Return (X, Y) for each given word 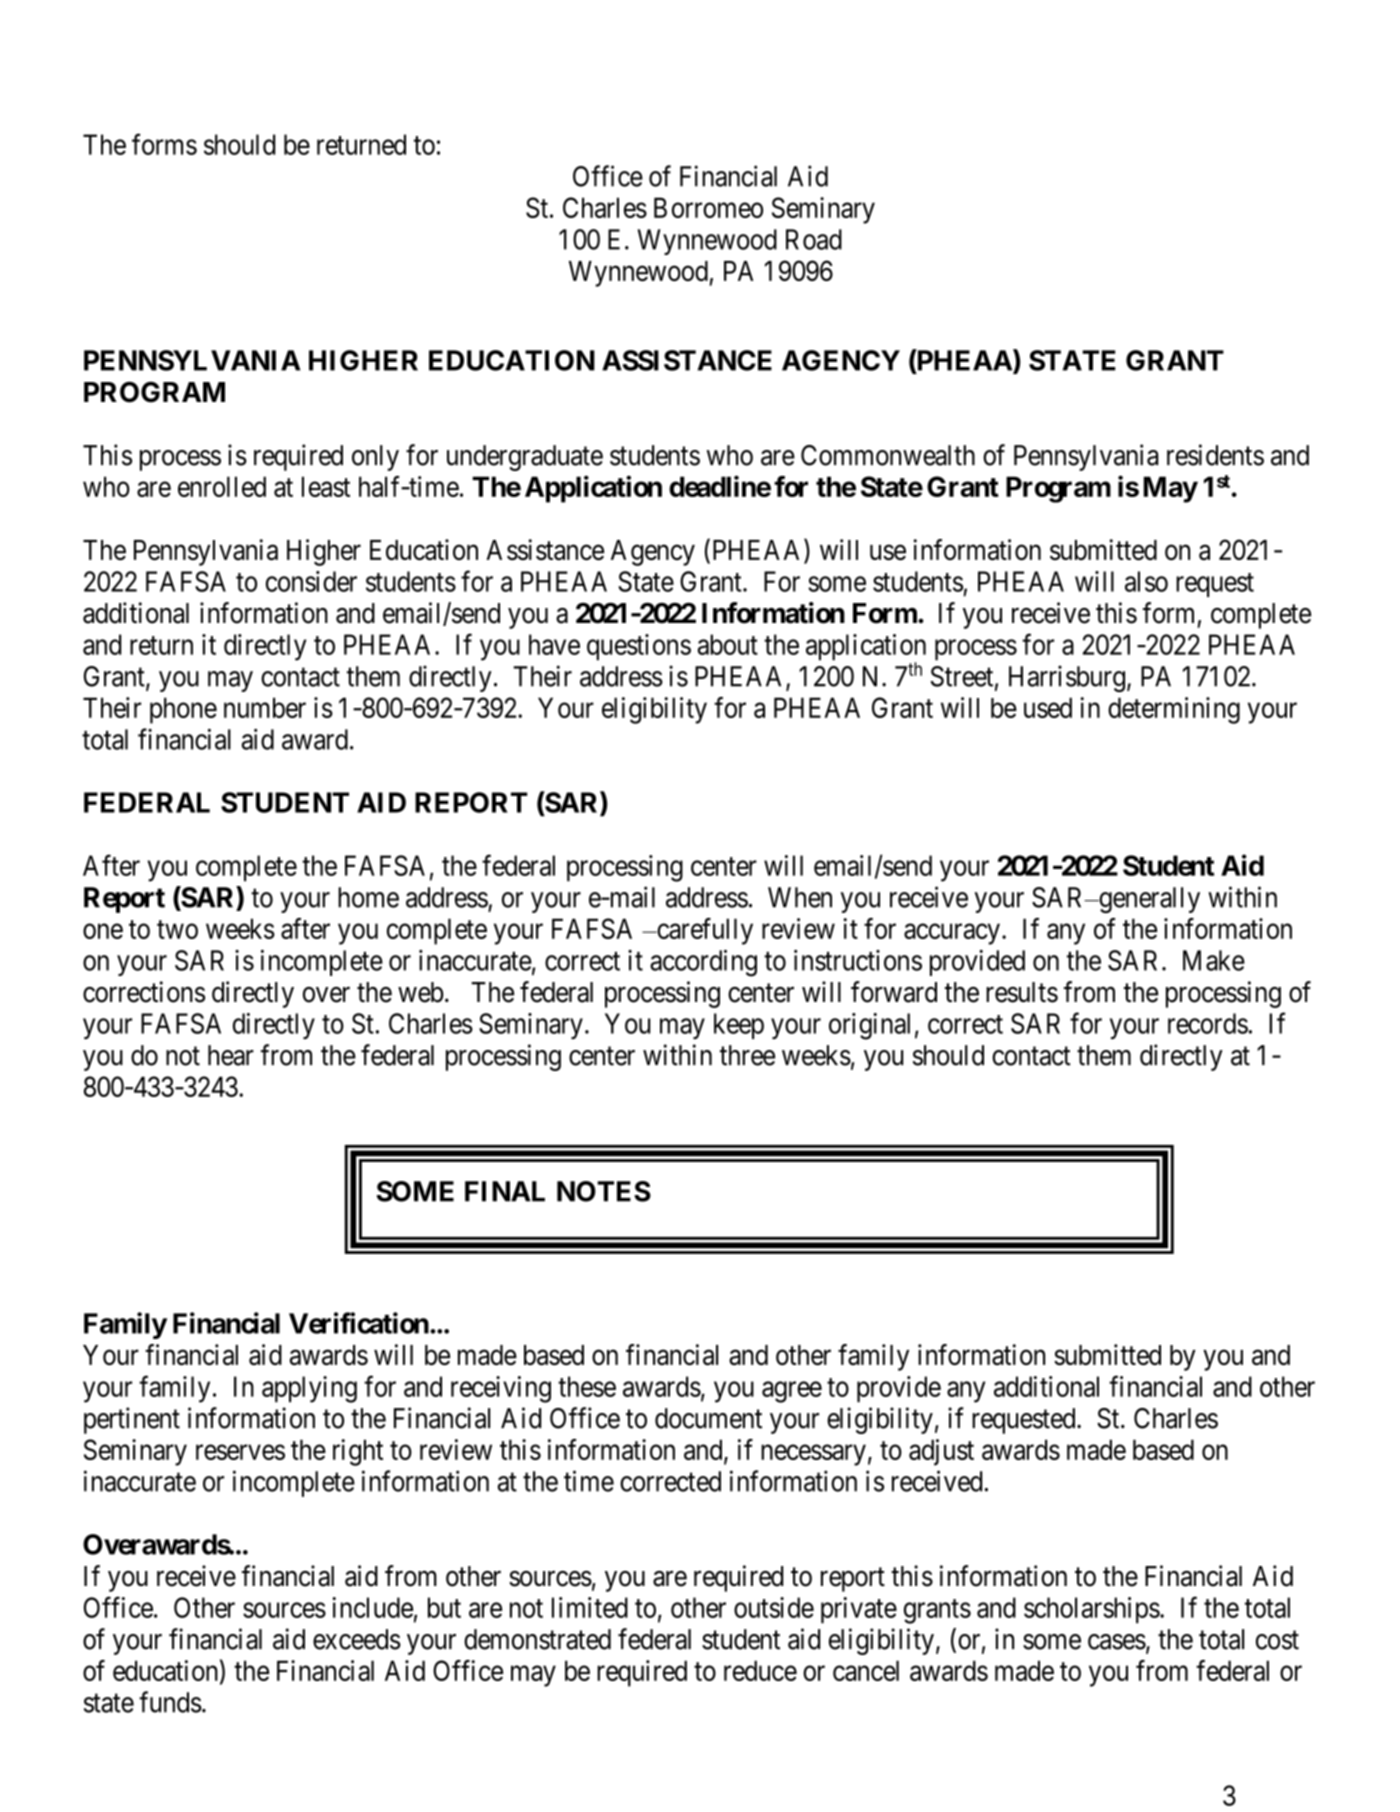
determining (1174, 710)
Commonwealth (888, 455)
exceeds (357, 1639)
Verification (359, 1323)
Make (1214, 960)
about (728, 644)
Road (814, 239)
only (375, 458)
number (265, 707)
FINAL (505, 1191)
